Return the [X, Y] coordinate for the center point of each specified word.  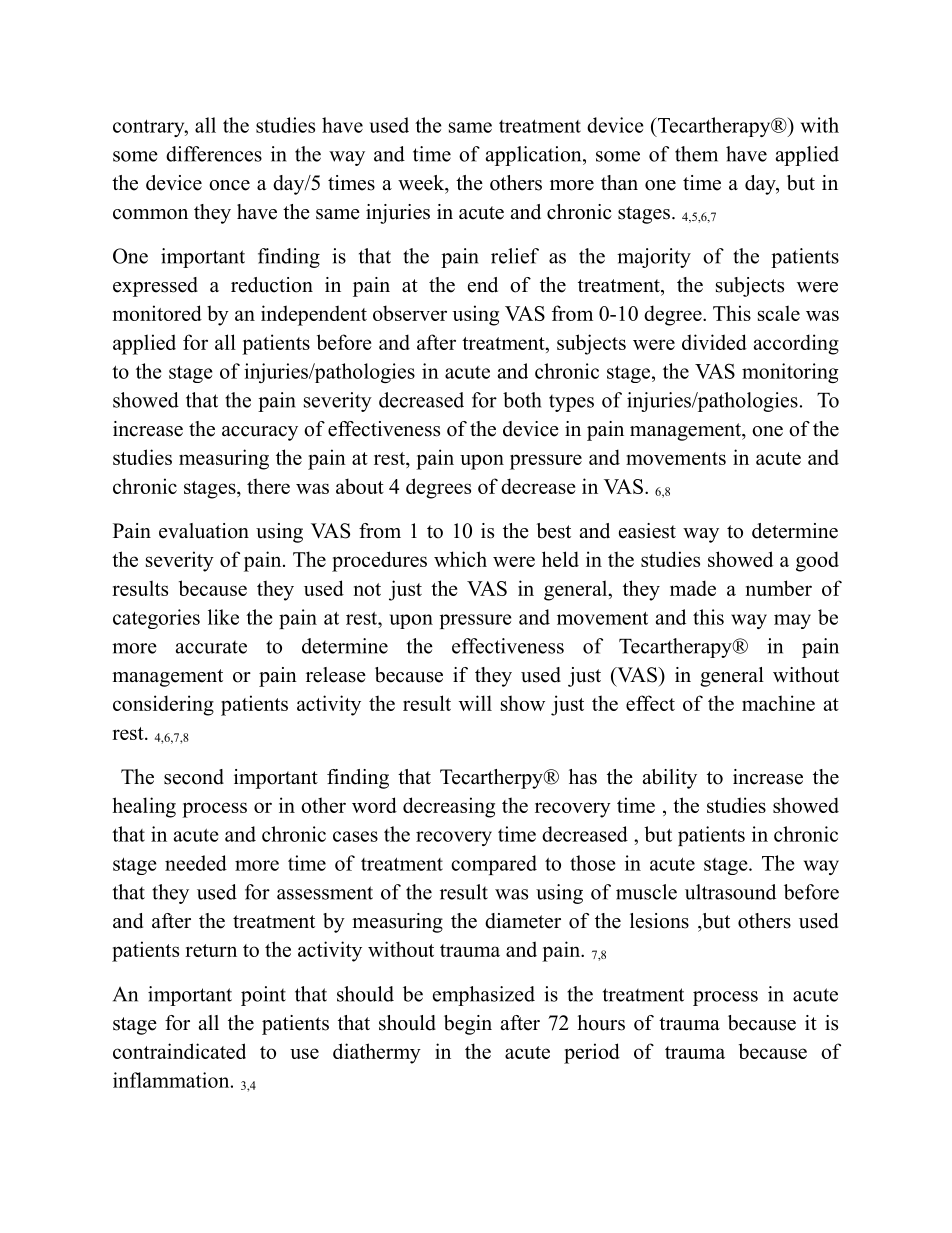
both [522, 400]
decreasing [449, 807]
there [268, 486]
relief [515, 256]
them [696, 154]
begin [468, 1025]
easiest [647, 531]
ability [670, 779]
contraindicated [179, 1051]
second [194, 777]
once [229, 185]
